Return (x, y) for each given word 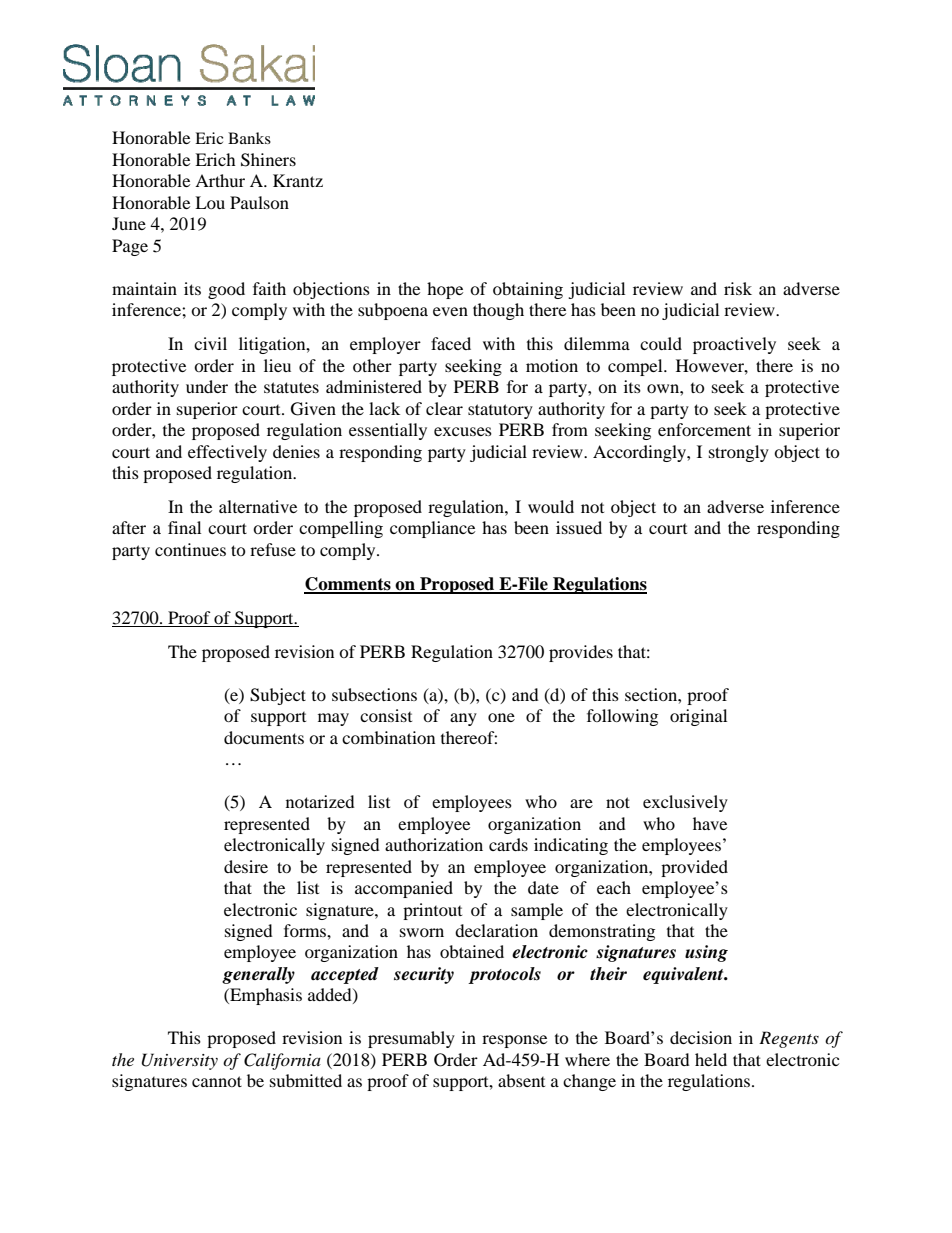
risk (738, 288)
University (180, 1061)
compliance (432, 529)
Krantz (298, 180)
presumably (411, 1039)
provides (581, 653)
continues (190, 549)
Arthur (220, 180)
